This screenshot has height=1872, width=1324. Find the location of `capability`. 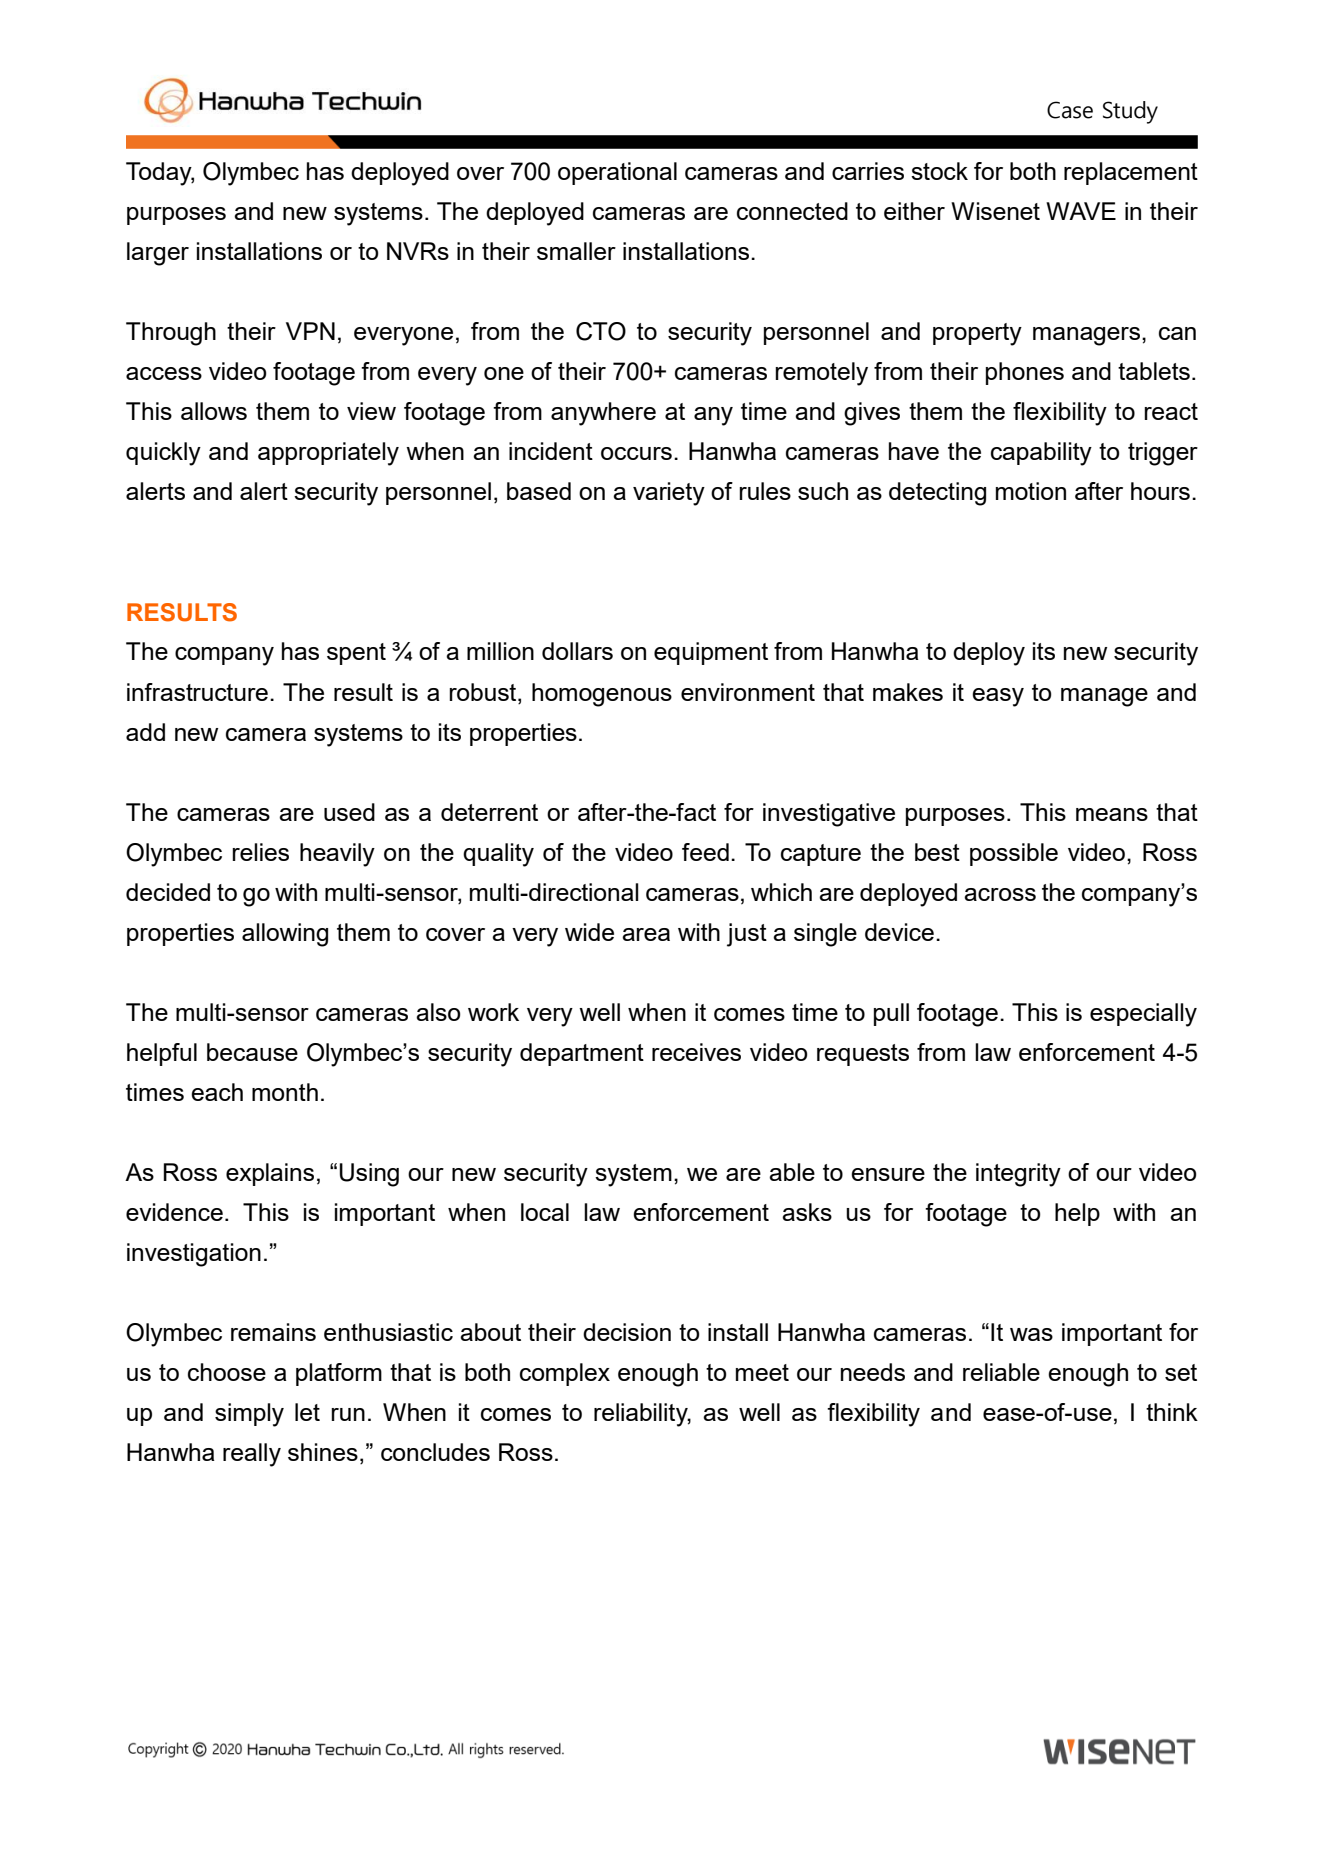

capability is located at coordinates (1041, 454).
